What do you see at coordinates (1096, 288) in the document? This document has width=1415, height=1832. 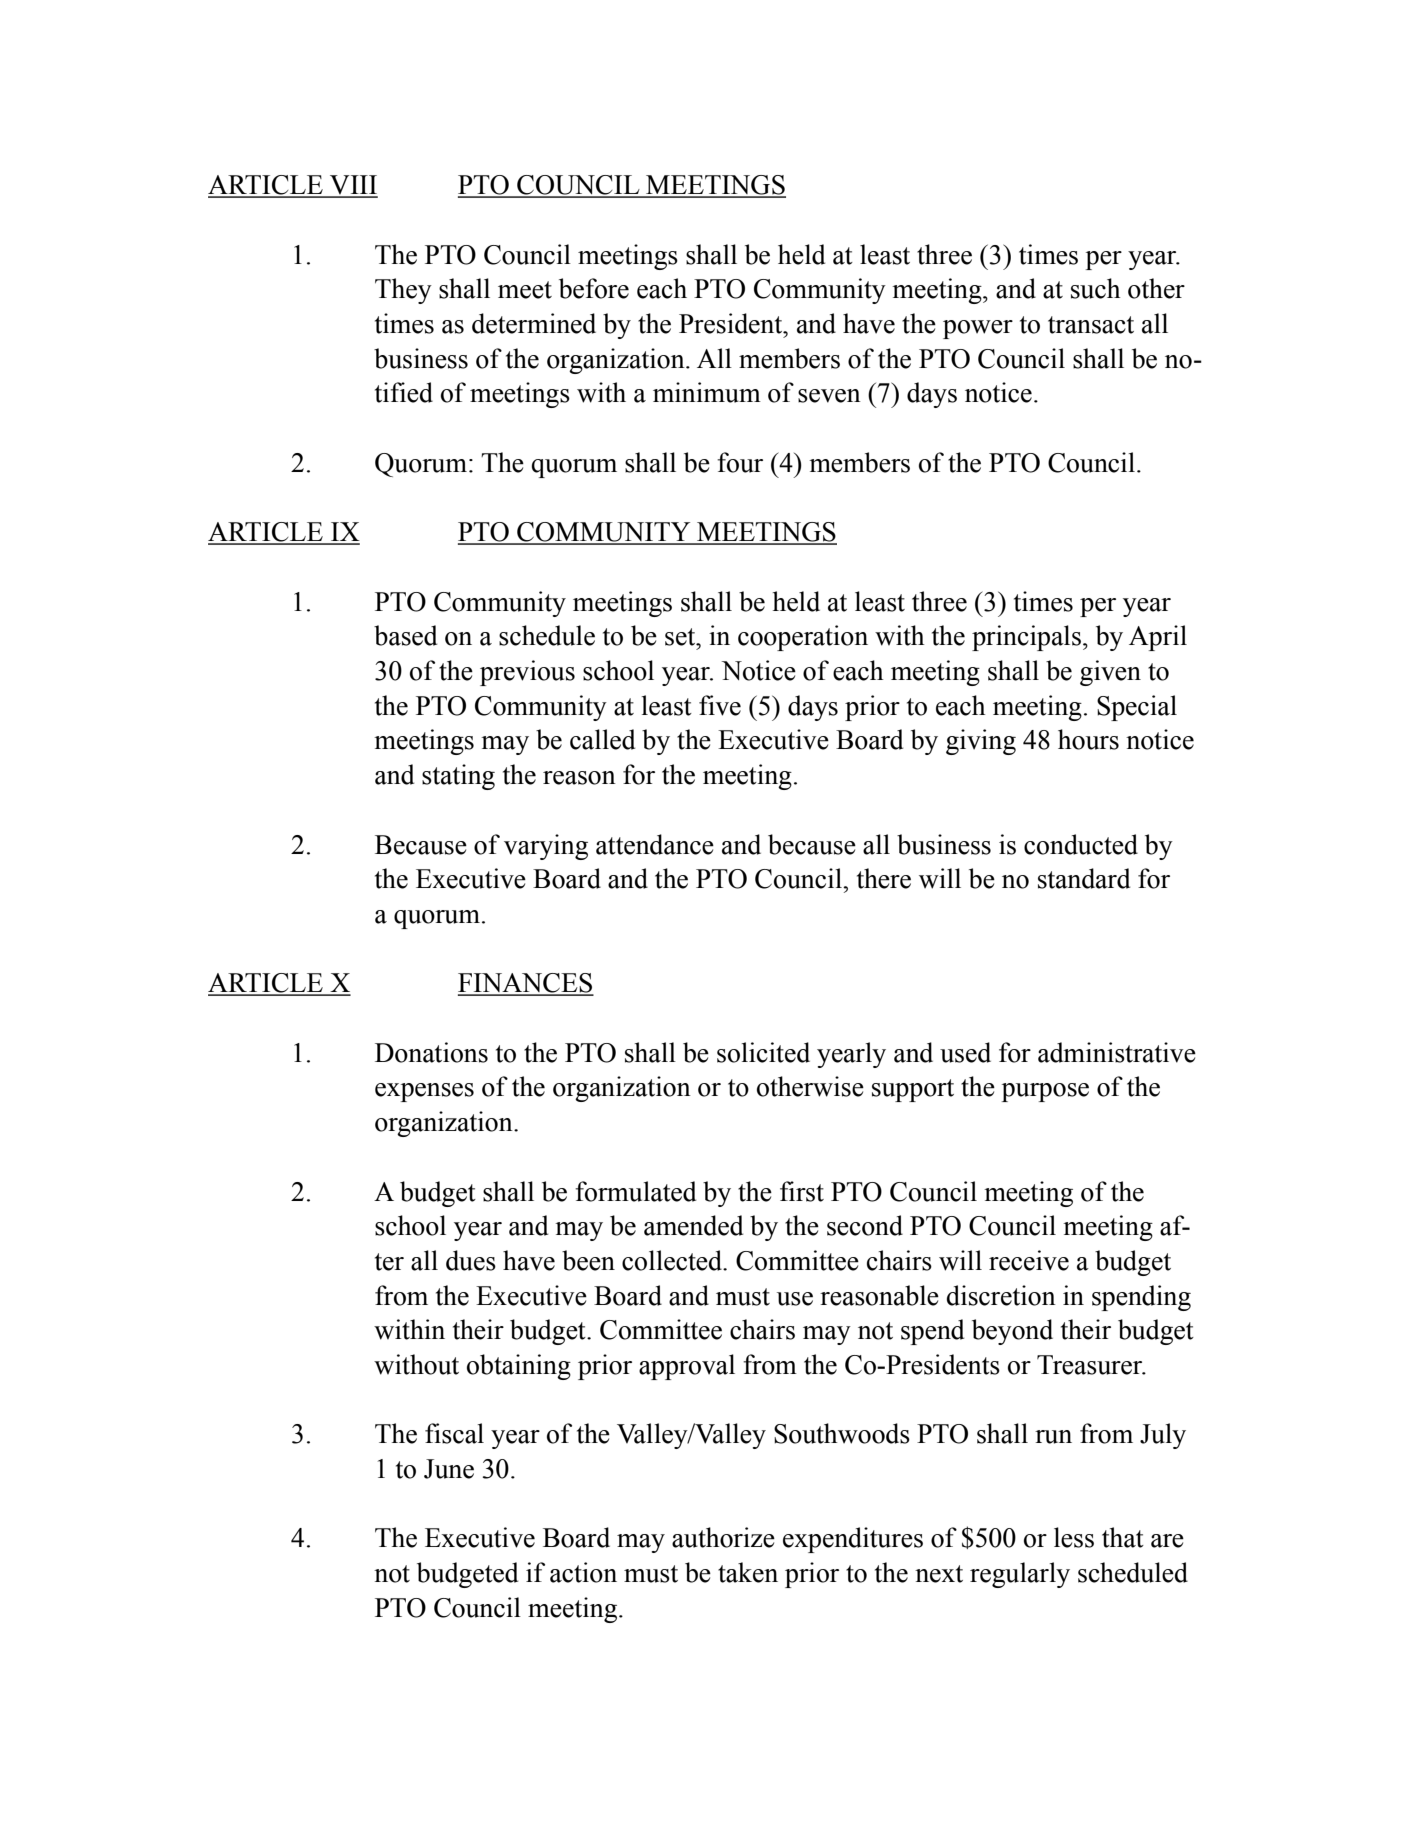 I see `such` at bounding box center [1096, 288].
